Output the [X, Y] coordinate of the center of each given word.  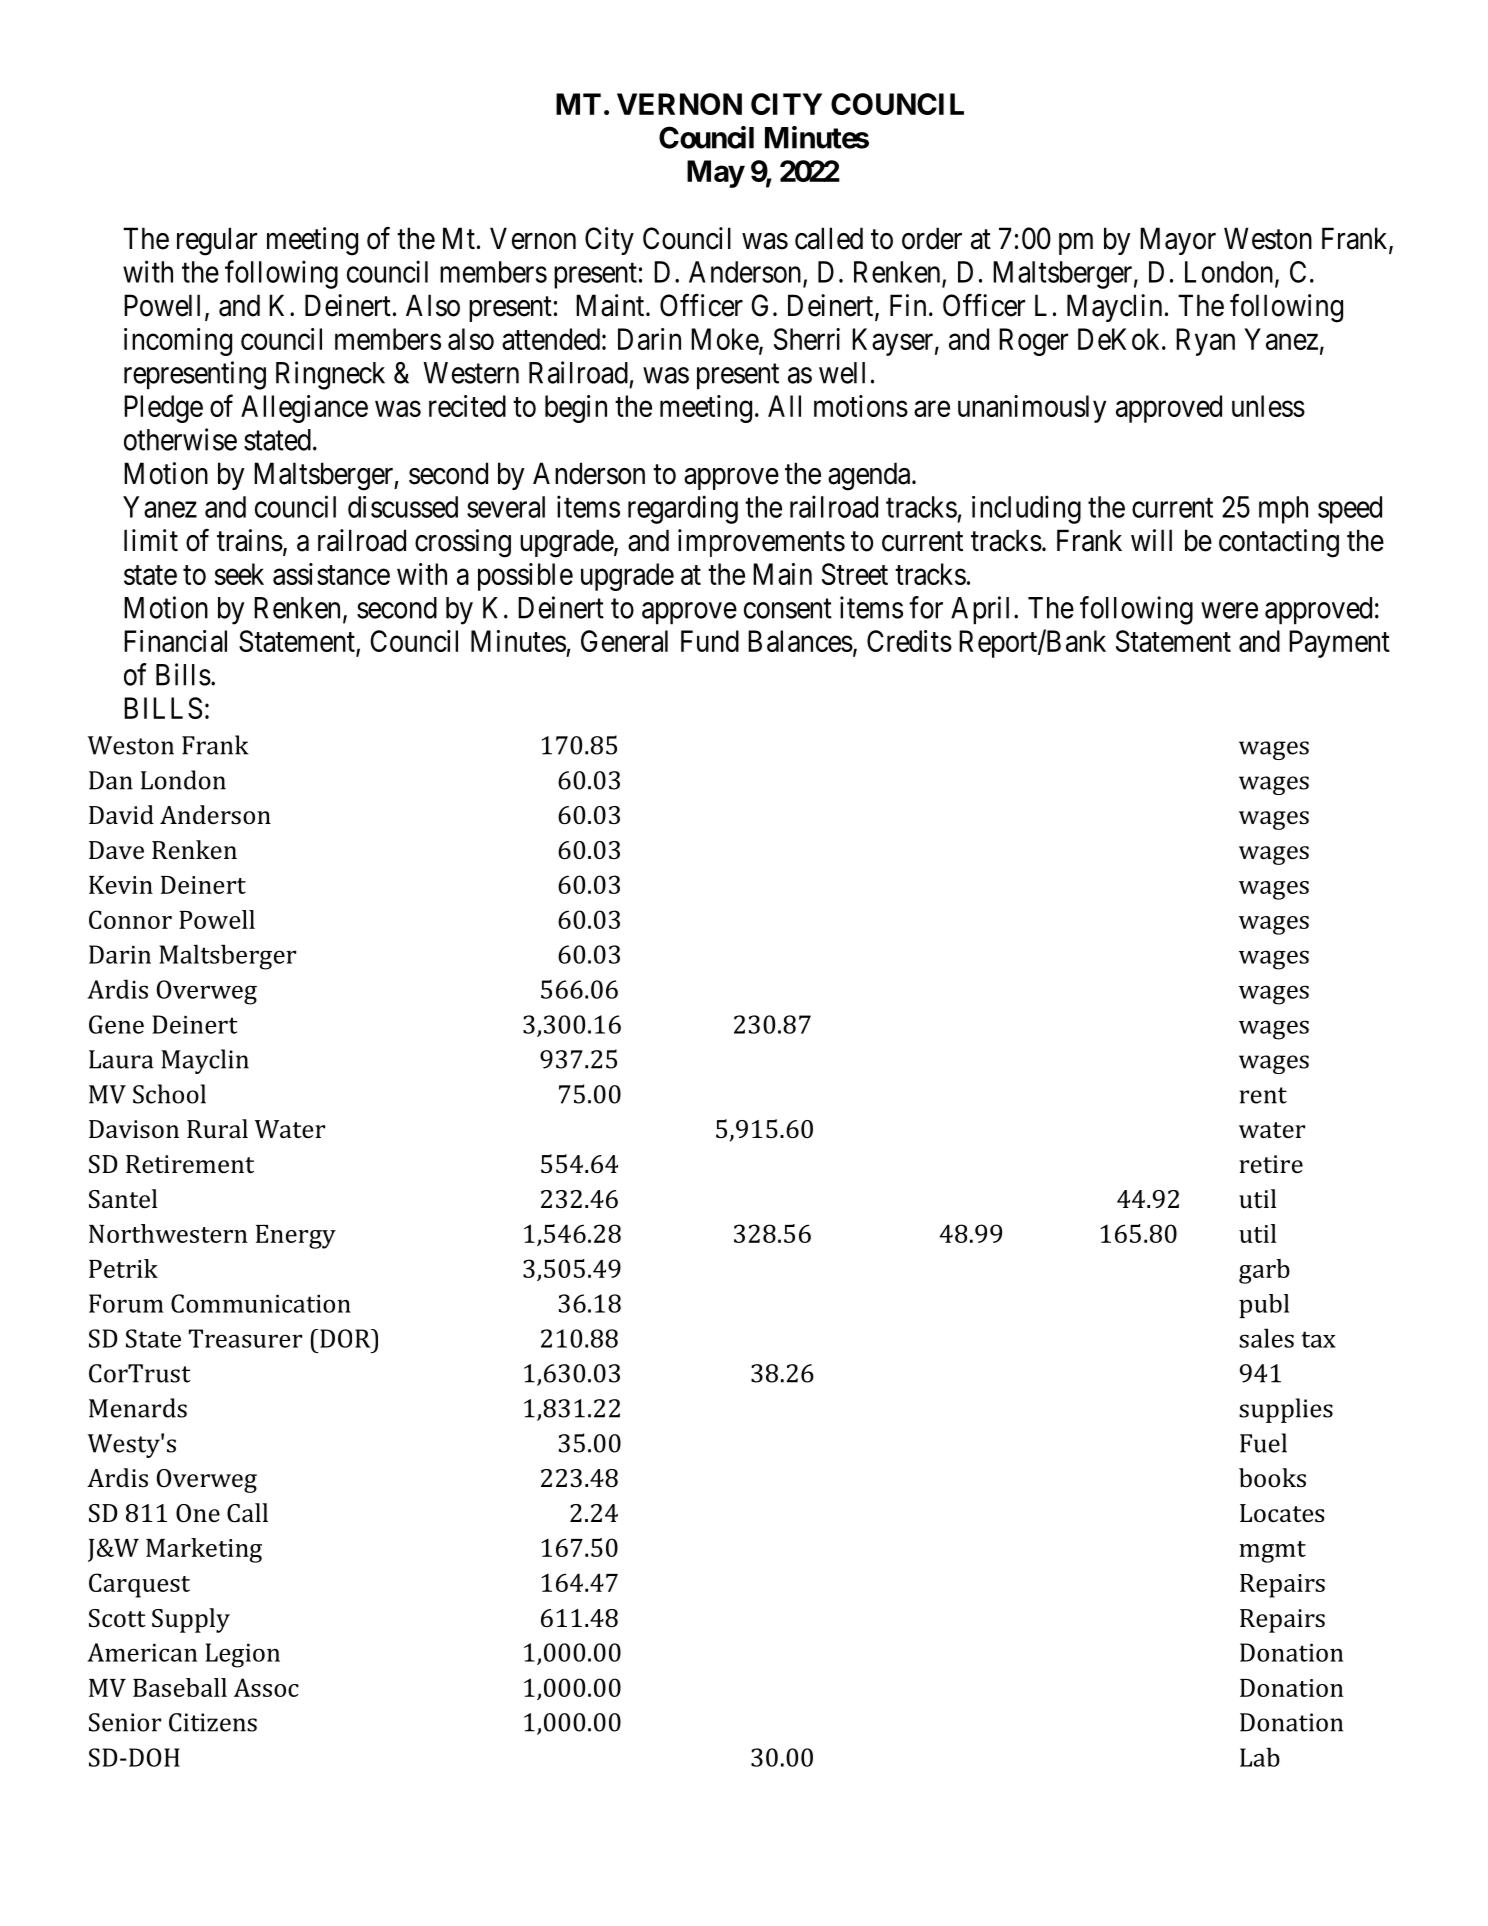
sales [1266, 1338]
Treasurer [245, 1338]
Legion [242, 1655]
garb [1264, 1271]
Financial [175, 641]
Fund [710, 641]
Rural [217, 1128]
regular [217, 241]
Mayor [1178, 241]
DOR [346, 1338]
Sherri [807, 339]
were [1229, 610]
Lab [1260, 1757]
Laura [121, 1059]
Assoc [266, 1687]
